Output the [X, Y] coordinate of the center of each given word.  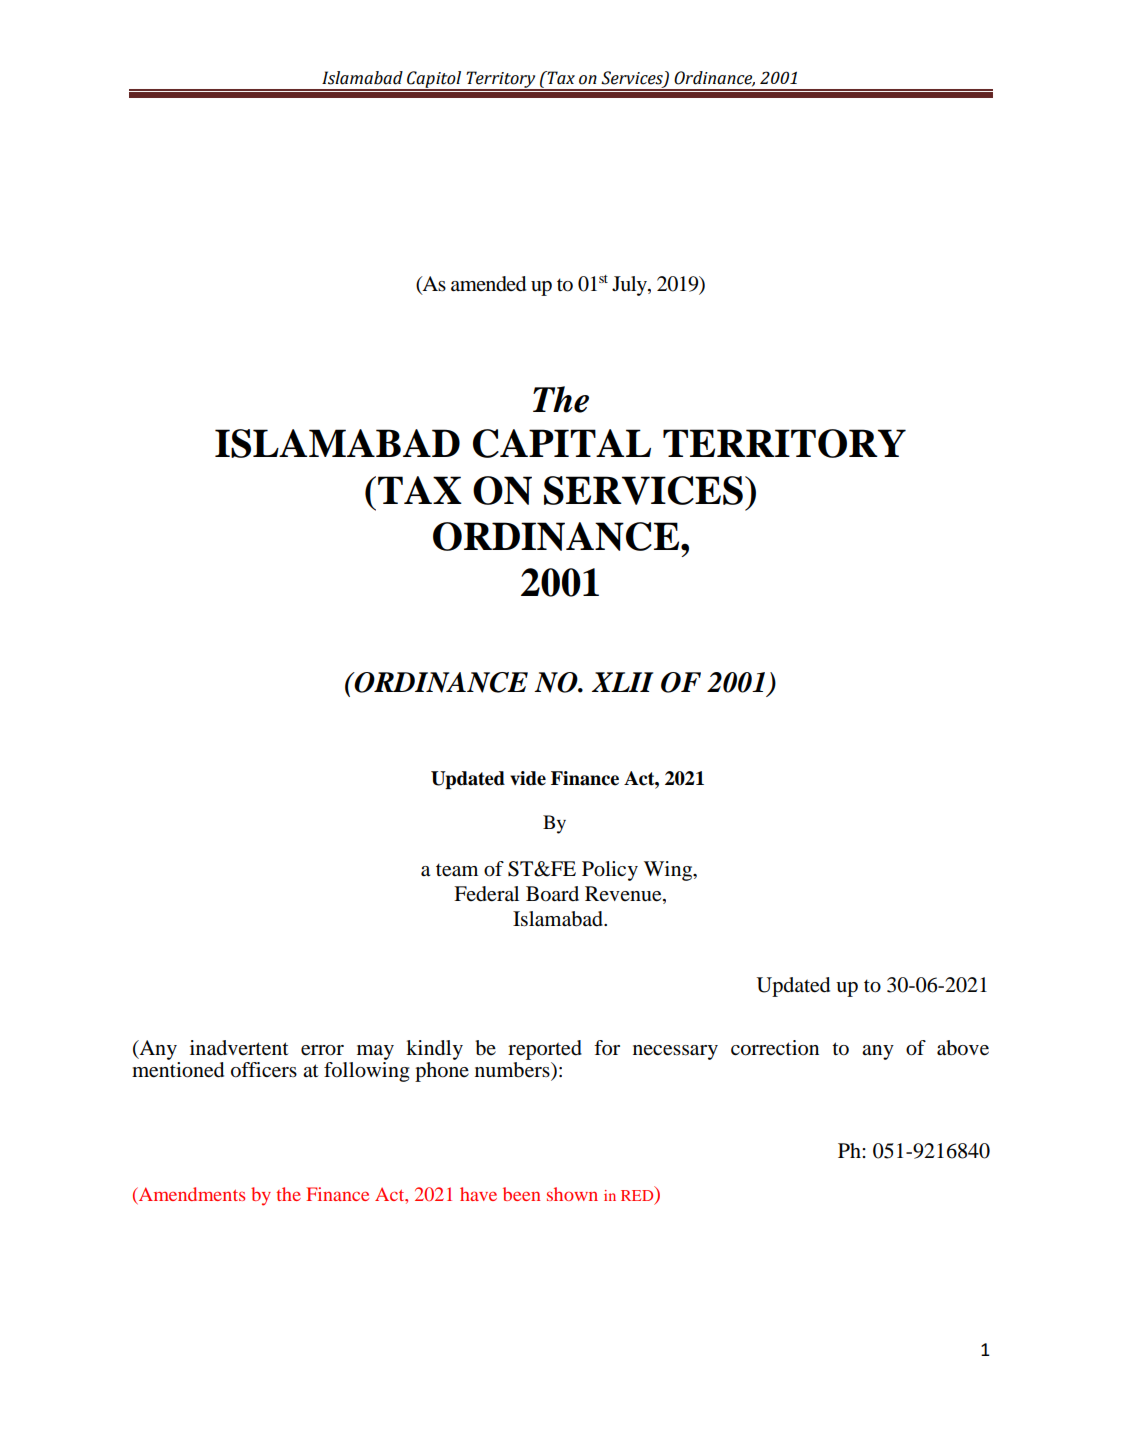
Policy [610, 871]
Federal [486, 894]
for [607, 1048]
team [457, 870]
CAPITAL [562, 443]
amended [488, 284]
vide [528, 778]
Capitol [434, 80]
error [322, 1050]
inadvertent [239, 1048]
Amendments [191, 1194]
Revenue [624, 895]
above [963, 1048]
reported [545, 1051]
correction [775, 1048]
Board [552, 894]
